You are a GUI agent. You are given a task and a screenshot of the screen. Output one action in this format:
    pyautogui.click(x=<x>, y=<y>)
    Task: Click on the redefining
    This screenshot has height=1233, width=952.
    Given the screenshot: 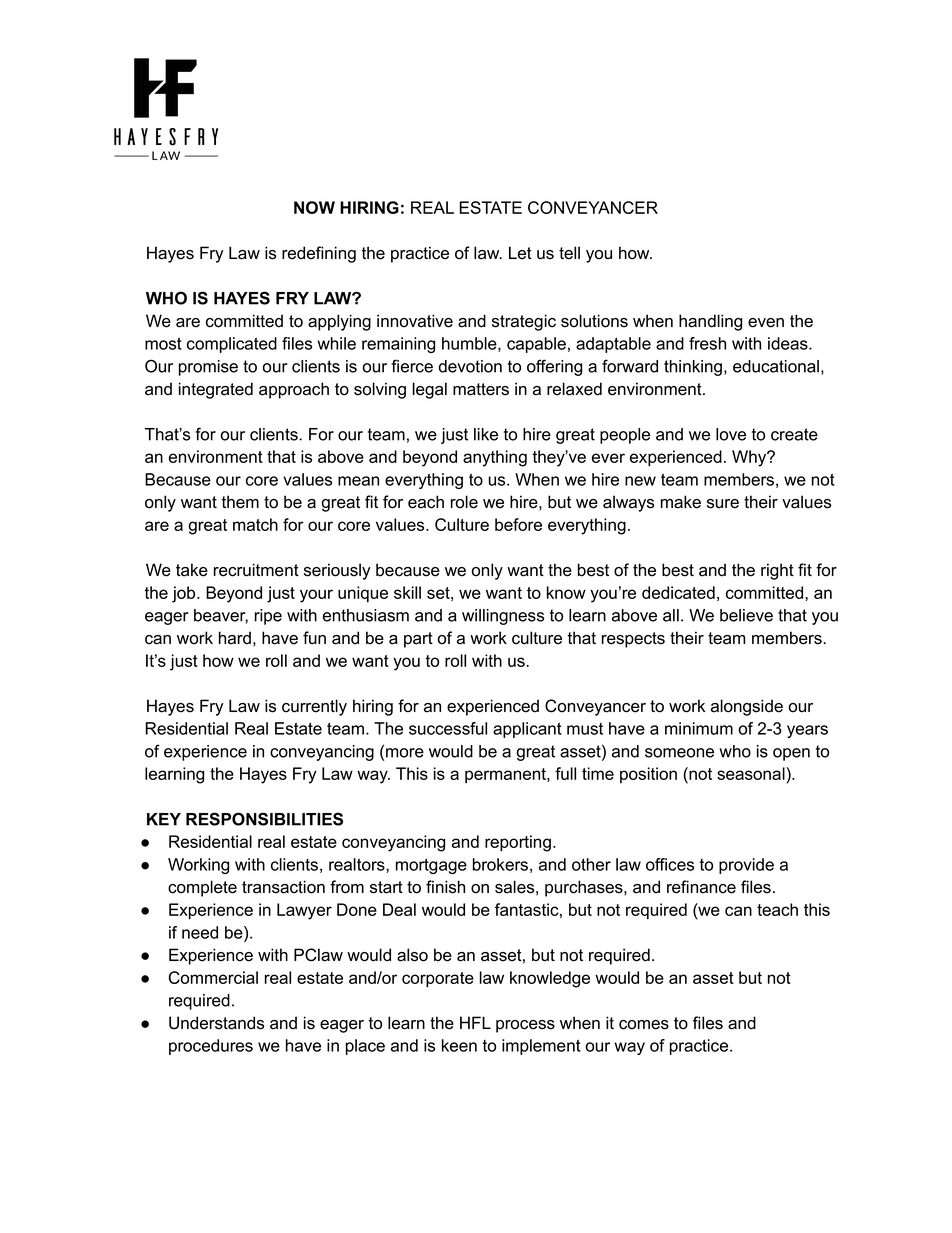 What is the action you would take?
    pyautogui.click(x=319, y=254)
